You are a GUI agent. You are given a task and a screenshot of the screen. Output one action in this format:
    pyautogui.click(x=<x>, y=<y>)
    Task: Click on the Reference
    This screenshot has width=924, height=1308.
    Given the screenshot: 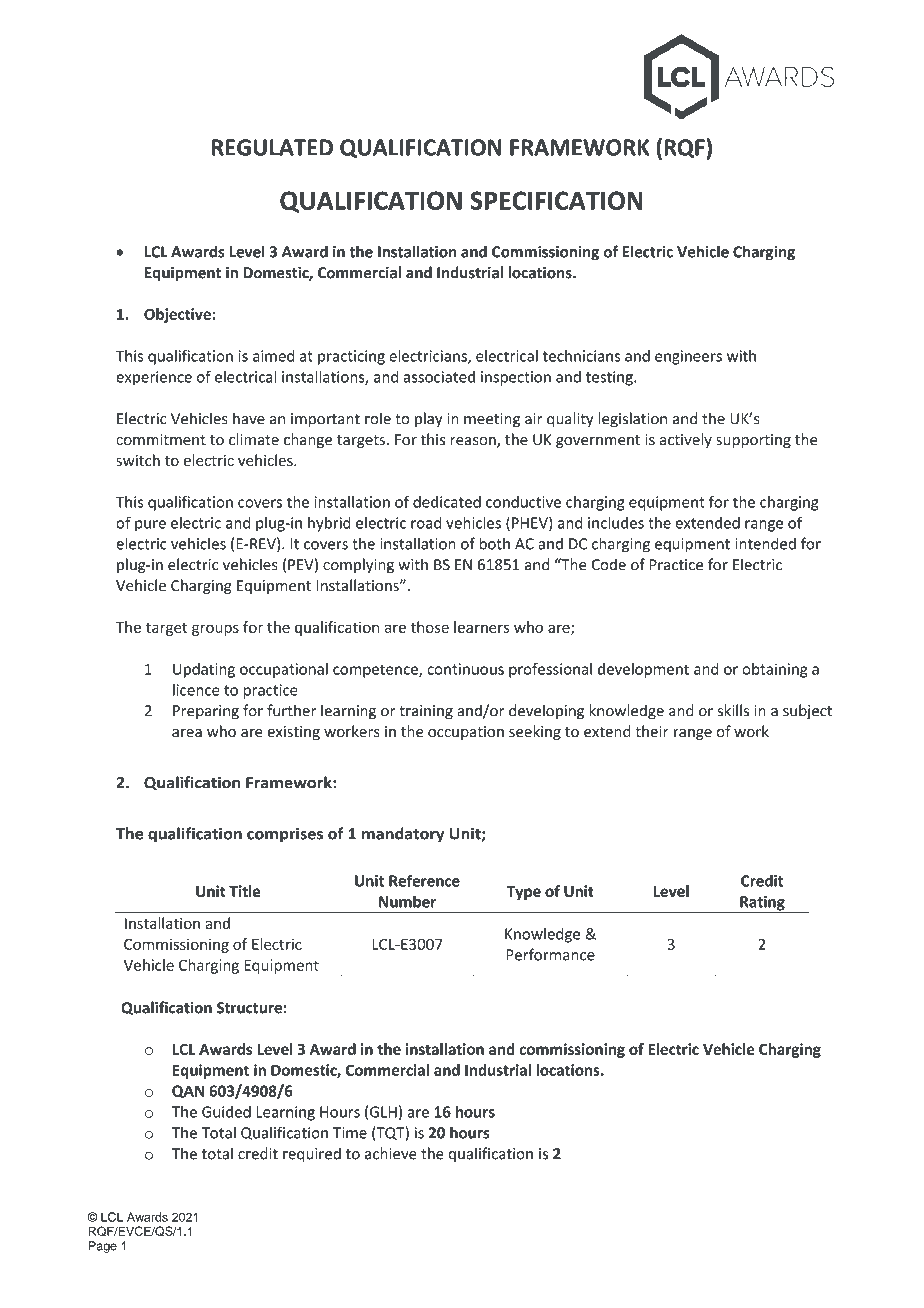 What is the action you would take?
    pyautogui.click(x=424, y=880)
